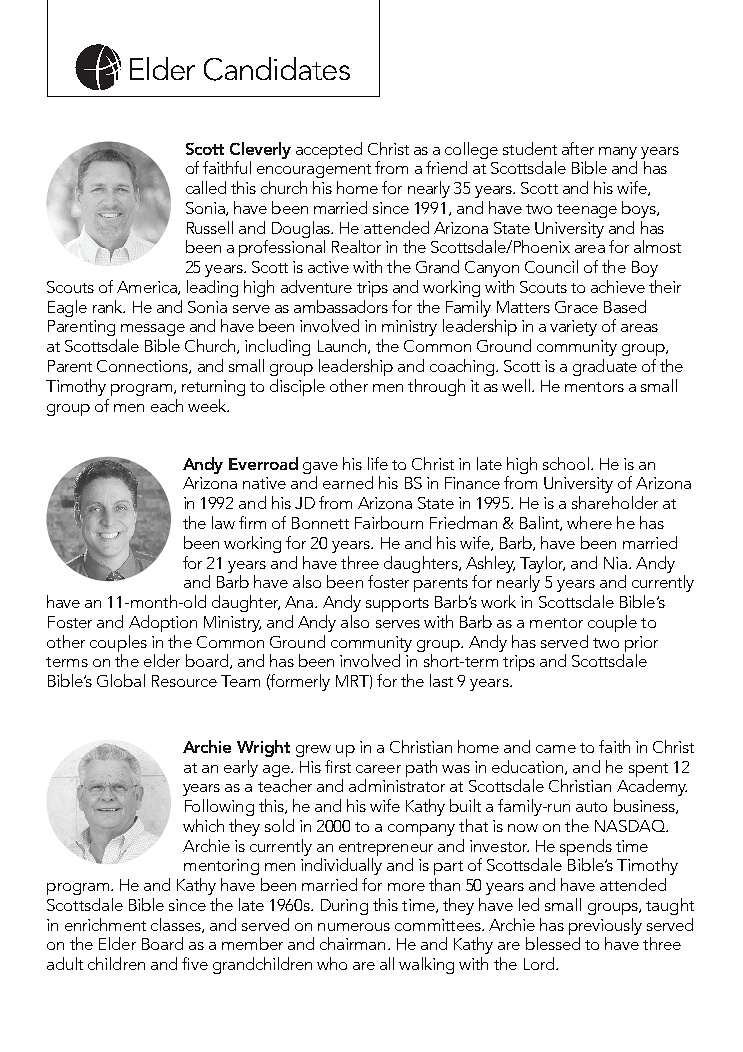 The image size is (743, 1052). What do you see at coordinates (589, 522) in the screenshot?
I see `where` at bounding box center [589, 522].
